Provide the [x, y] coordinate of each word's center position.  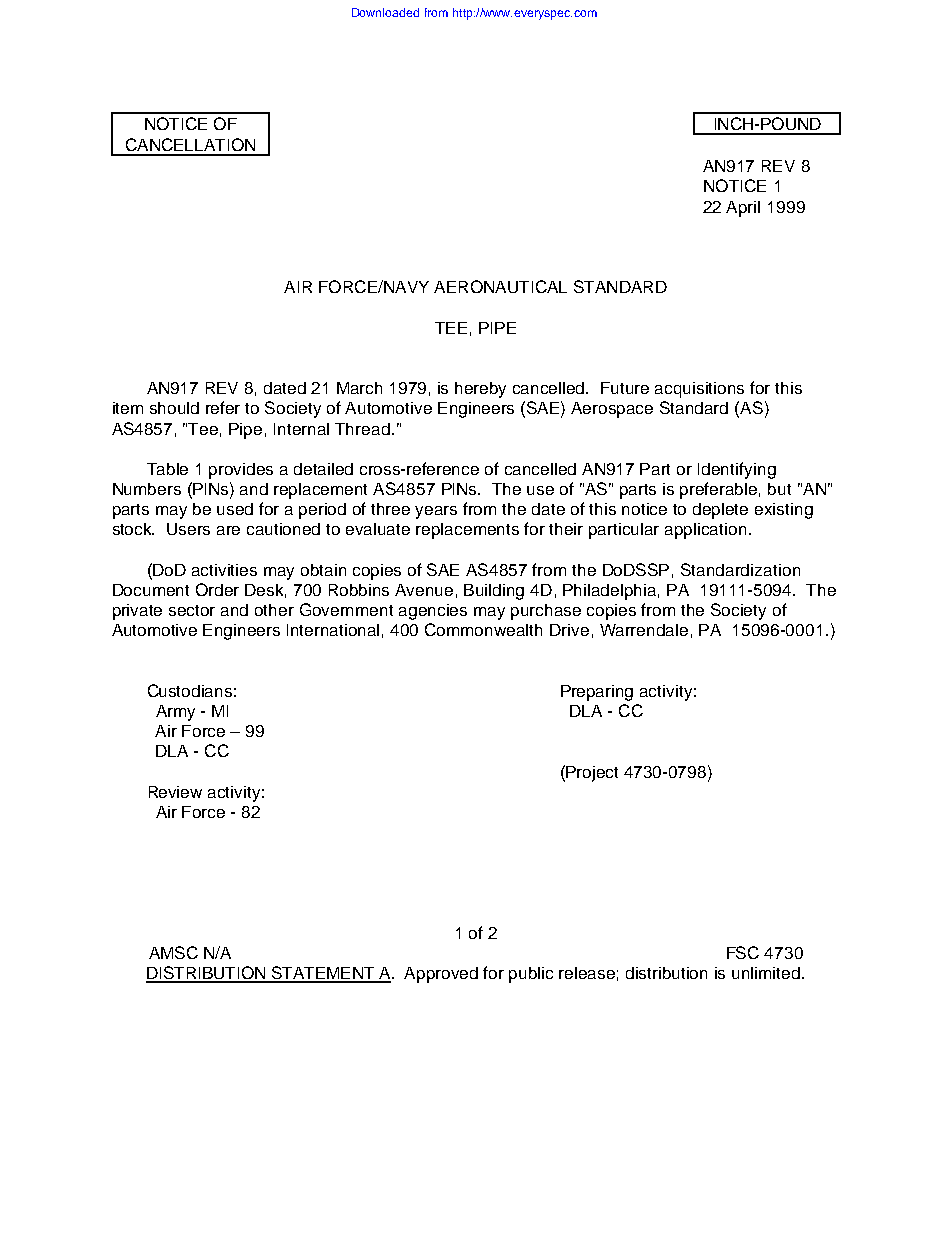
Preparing [597, 693]
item [128, 408]
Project [592, 774]
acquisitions [699, 390]
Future [625, 388]
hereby [480, 390]
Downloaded [385, 12]
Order [217, 589]
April [743, 209]
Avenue [424, 590]
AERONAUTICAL [500, 286]
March [359, 388]
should [174, 408]
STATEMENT [323, 974]
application [705, 531]
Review [175, 792]
